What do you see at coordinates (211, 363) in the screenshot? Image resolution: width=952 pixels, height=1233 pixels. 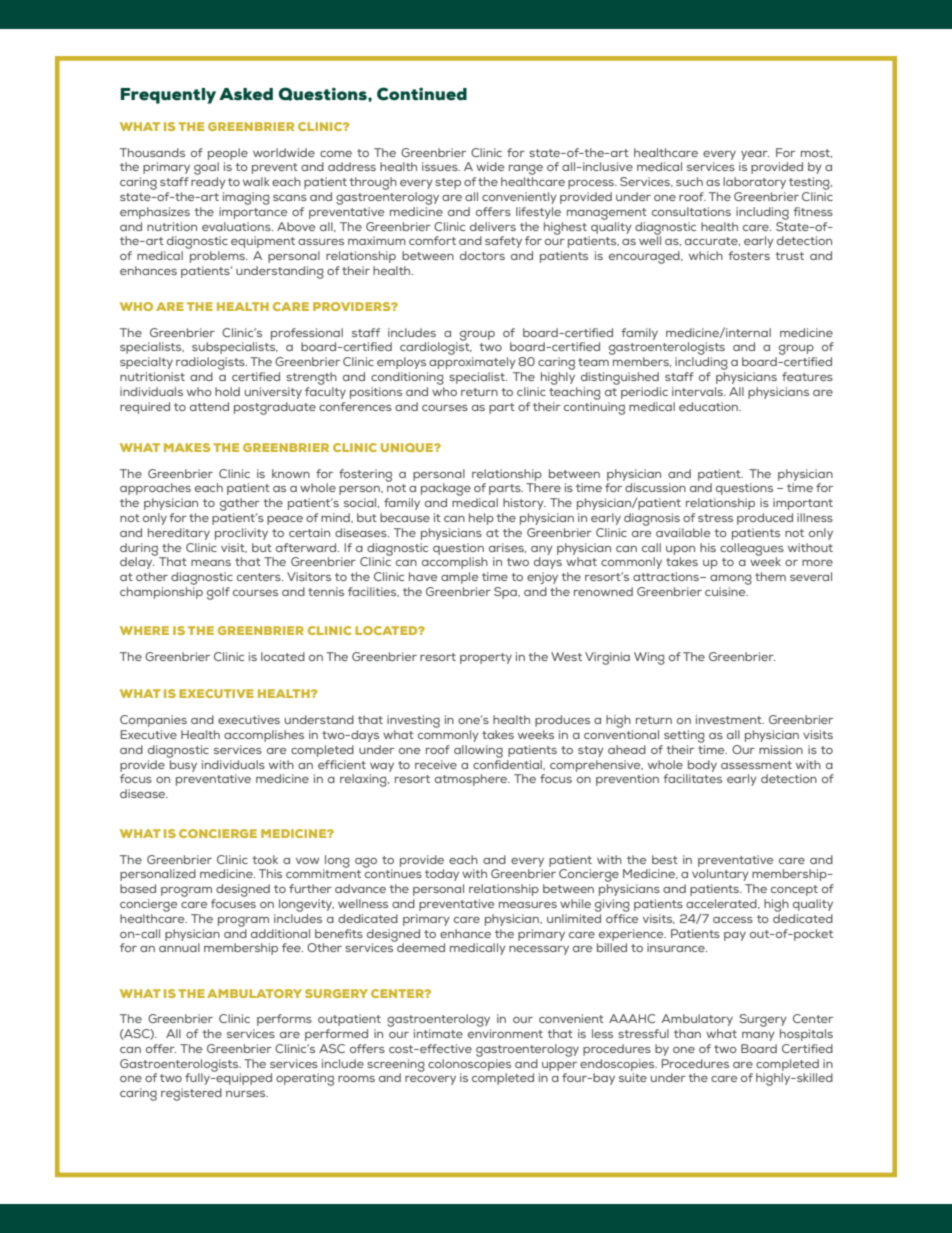 I see `radiologists` at bounding box center [211, 363].
